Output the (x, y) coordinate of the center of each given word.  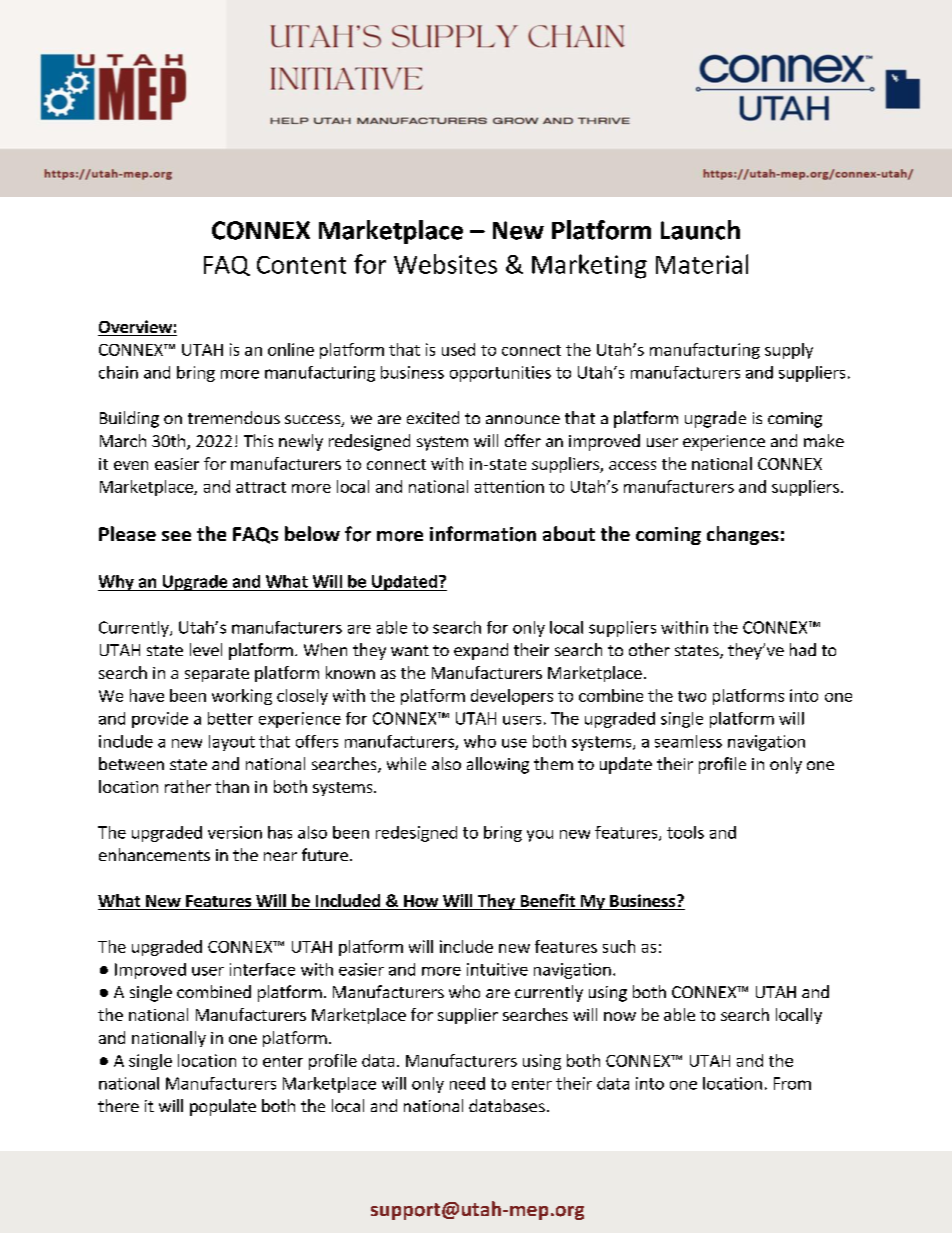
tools (685, 832)
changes (743, 535)
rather (188, 786)
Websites (445, 264)
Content (301, 265)
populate (223, 1107)
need (467, 1083)
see (176, 536)
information (483, 534)
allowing (498, 765)
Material (702, 264)
